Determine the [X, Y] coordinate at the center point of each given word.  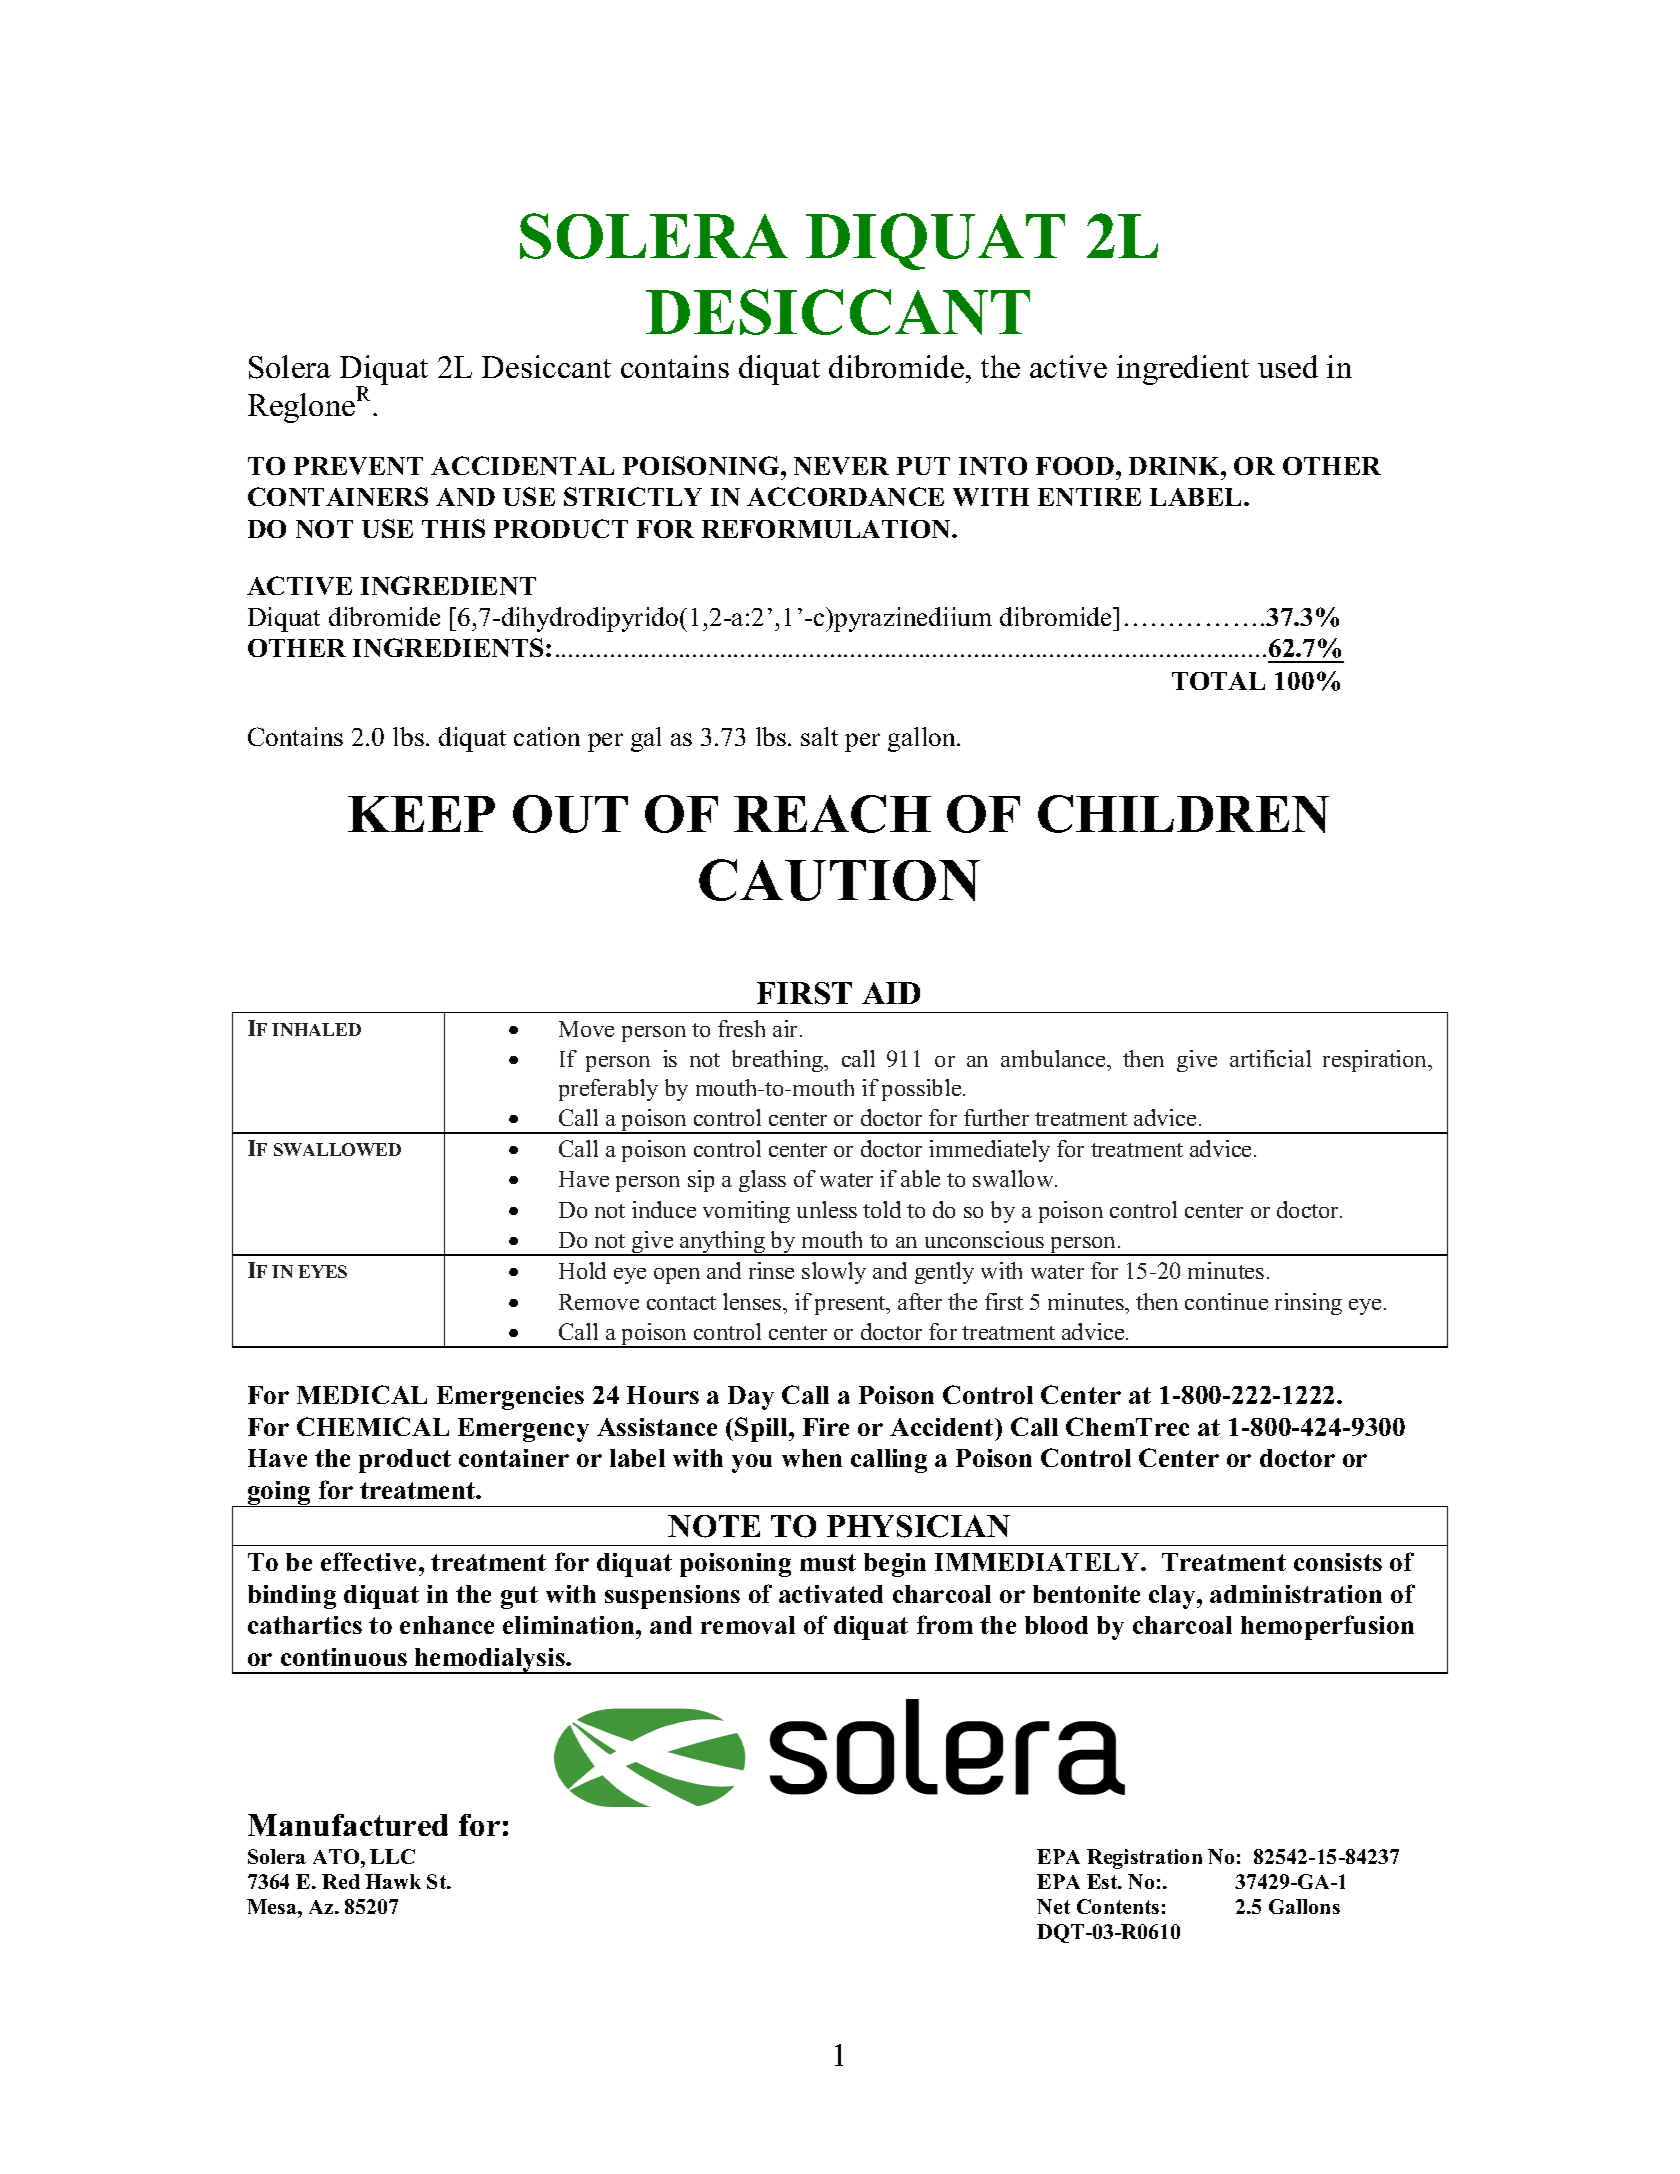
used [1288, 366]
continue [1226, 1301]
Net [1053, 1906]
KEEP [421, 814]
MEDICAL [362, 1394]
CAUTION [839, 880]
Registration [1144, 1859]
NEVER [841, 466]
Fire [826, 1427]
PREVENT [358, 466]
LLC [392, 1856]
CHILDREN [1183, 814]
